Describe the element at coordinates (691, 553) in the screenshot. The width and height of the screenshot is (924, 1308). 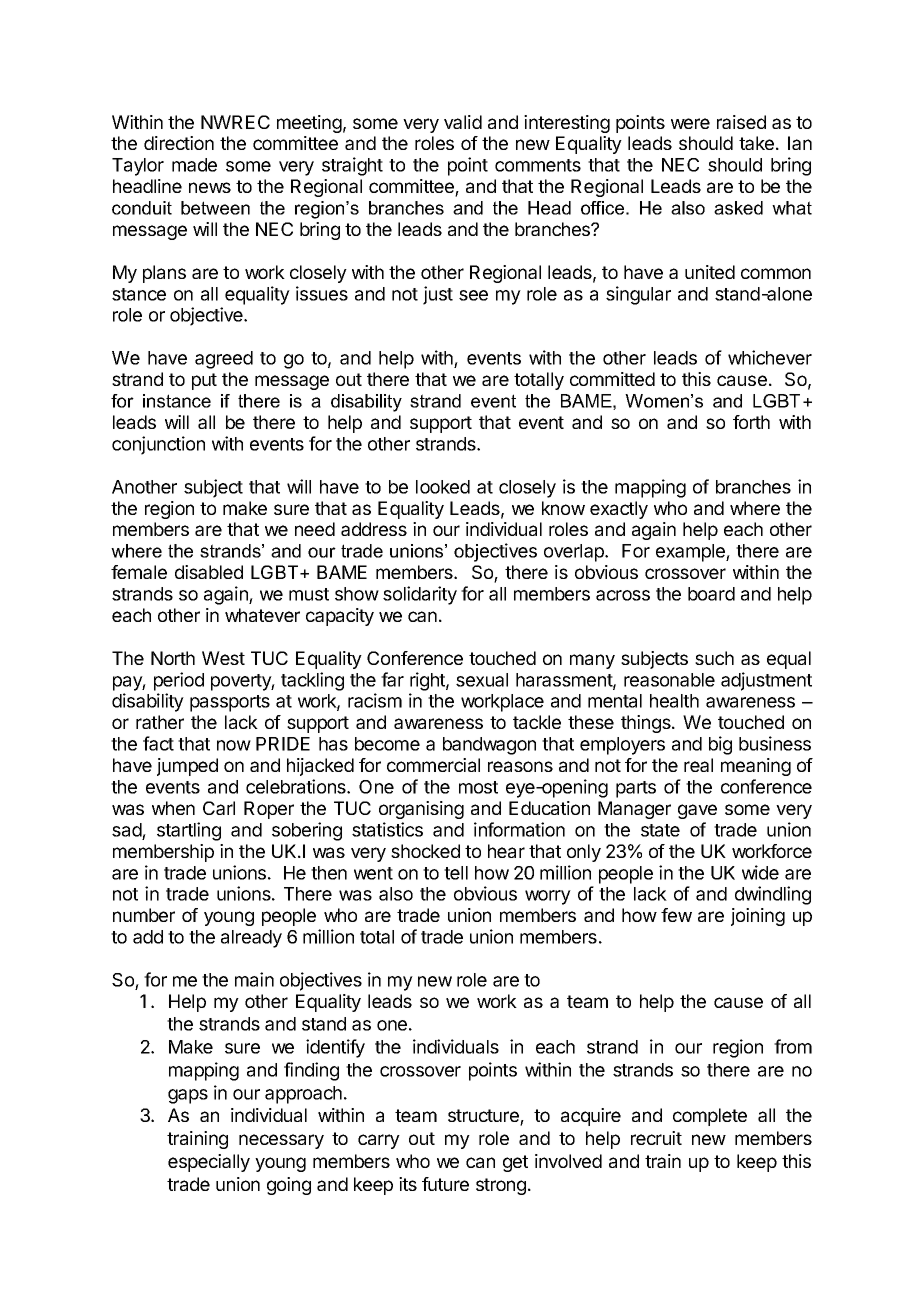
I see `example` at that location.
